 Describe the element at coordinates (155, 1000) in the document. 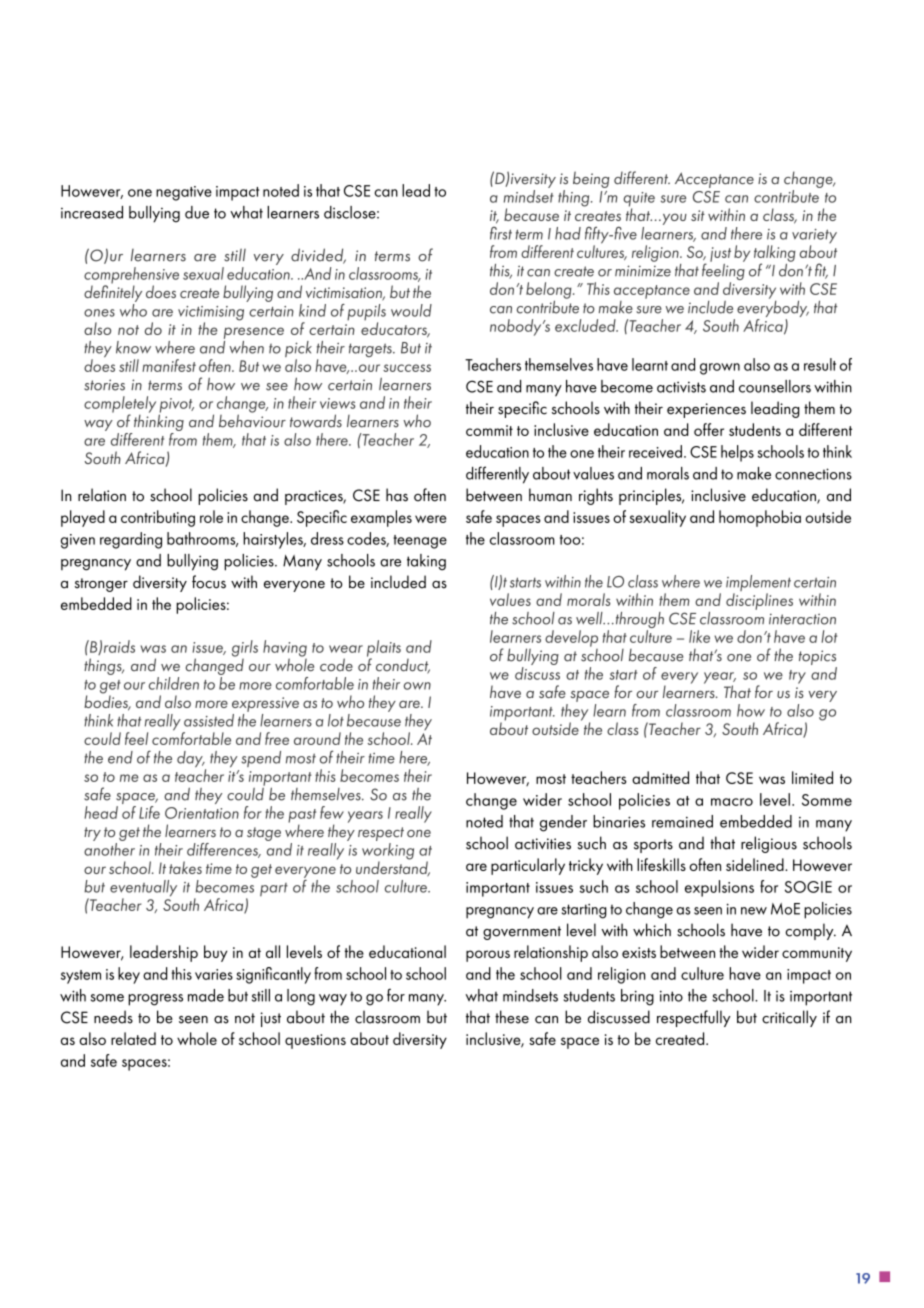

I see `progress` at that location.
